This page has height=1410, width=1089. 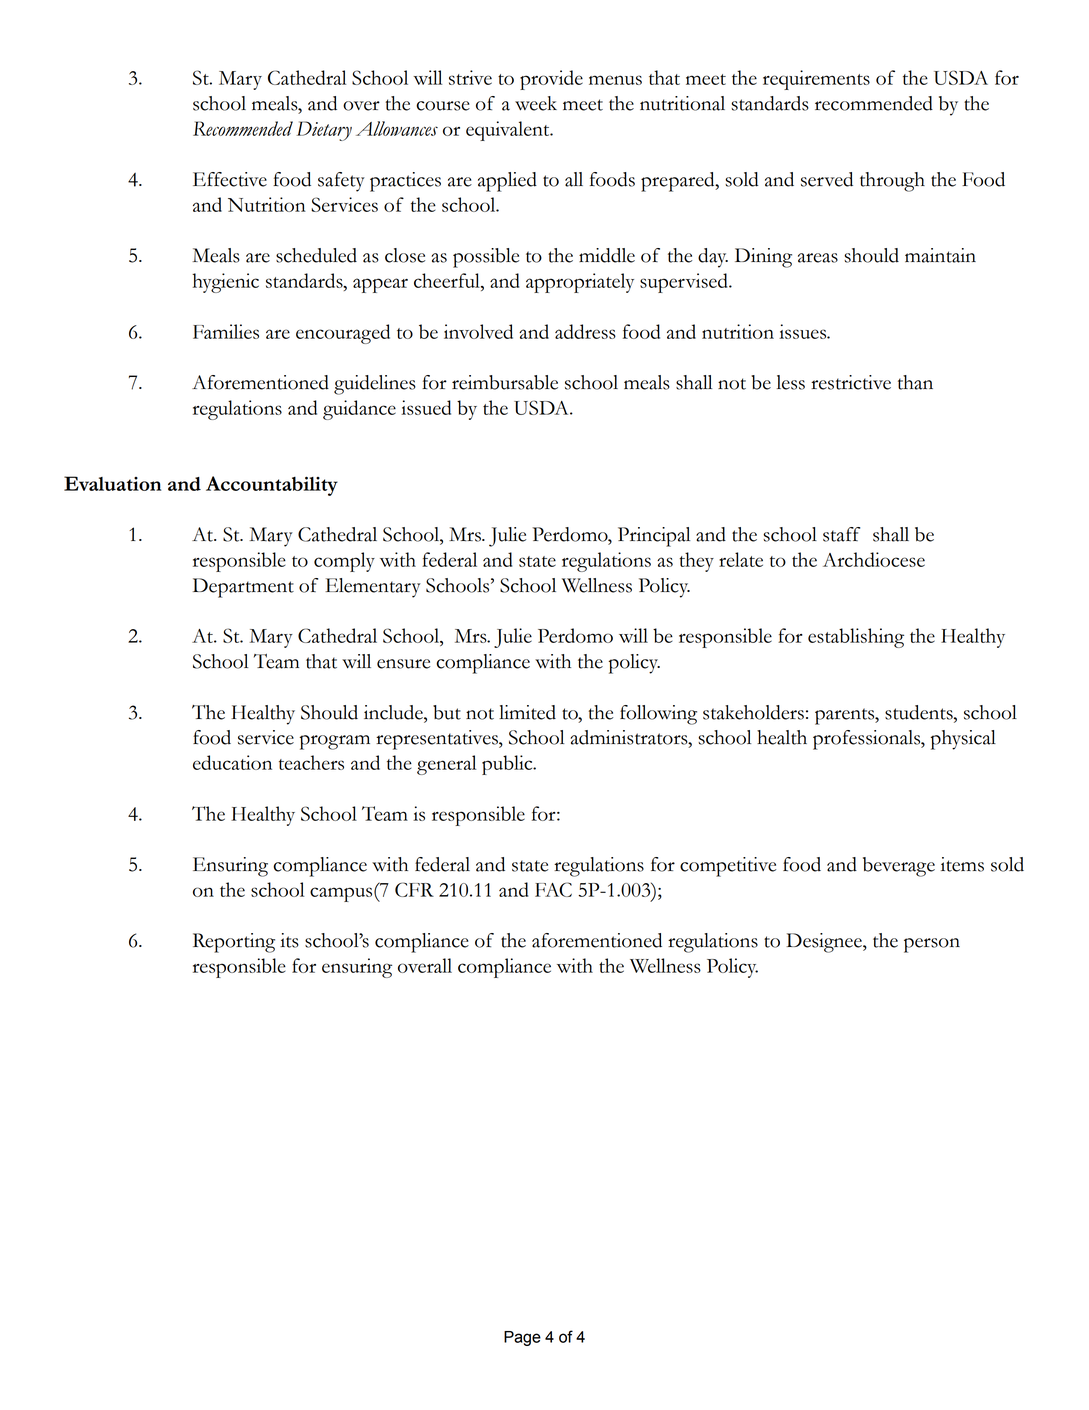 What do you see at coordinates (553, 889) in the page?
I see `FAC` at bounding box center [553, 889].
